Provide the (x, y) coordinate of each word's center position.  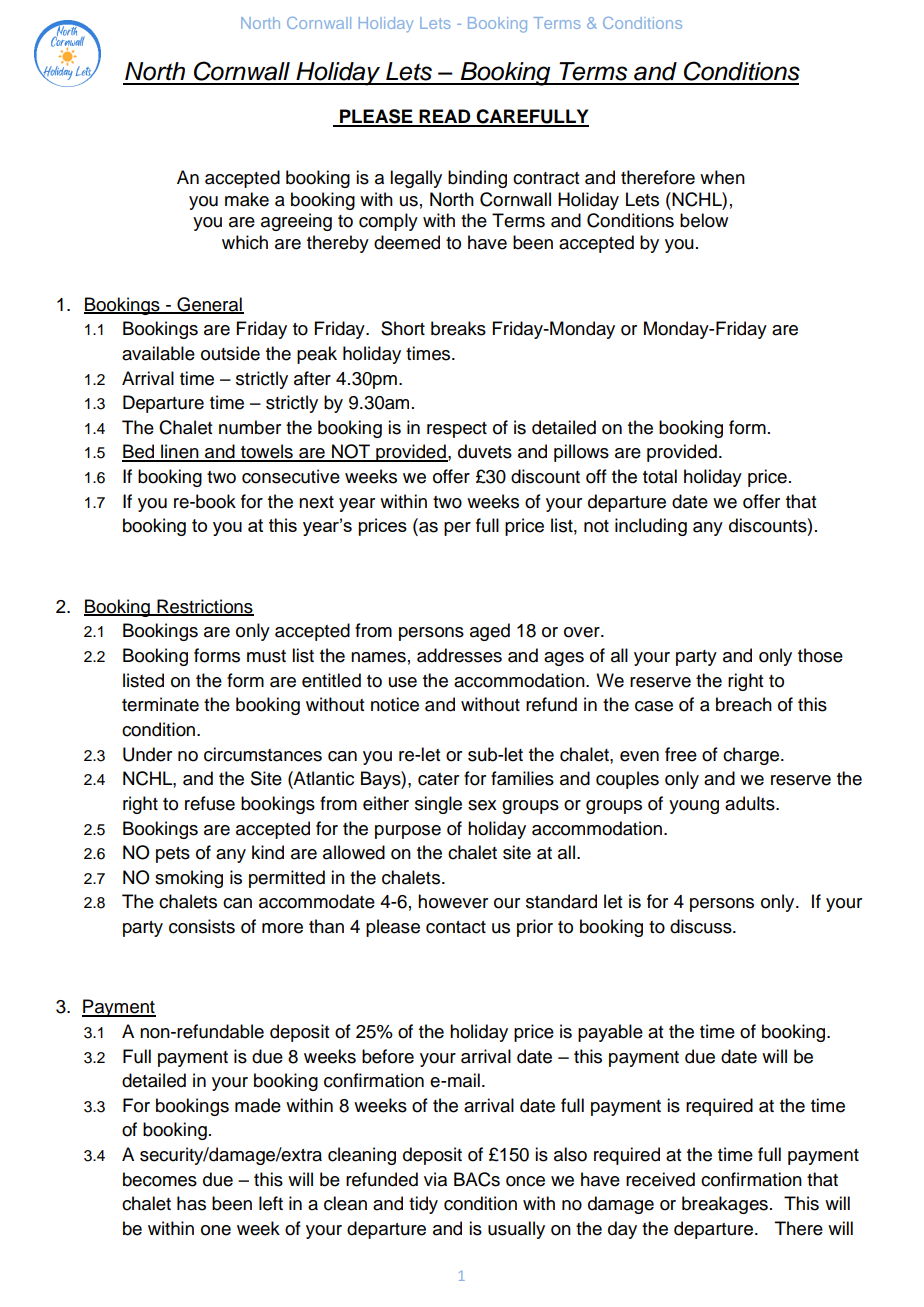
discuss (702, 926)
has (191, 1203)
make (247, 199)
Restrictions (204, 607)
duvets (485, 451)
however (453, 901)
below (704, 220)
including (651, 527)
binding (477, 179)
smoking (189, 879)
